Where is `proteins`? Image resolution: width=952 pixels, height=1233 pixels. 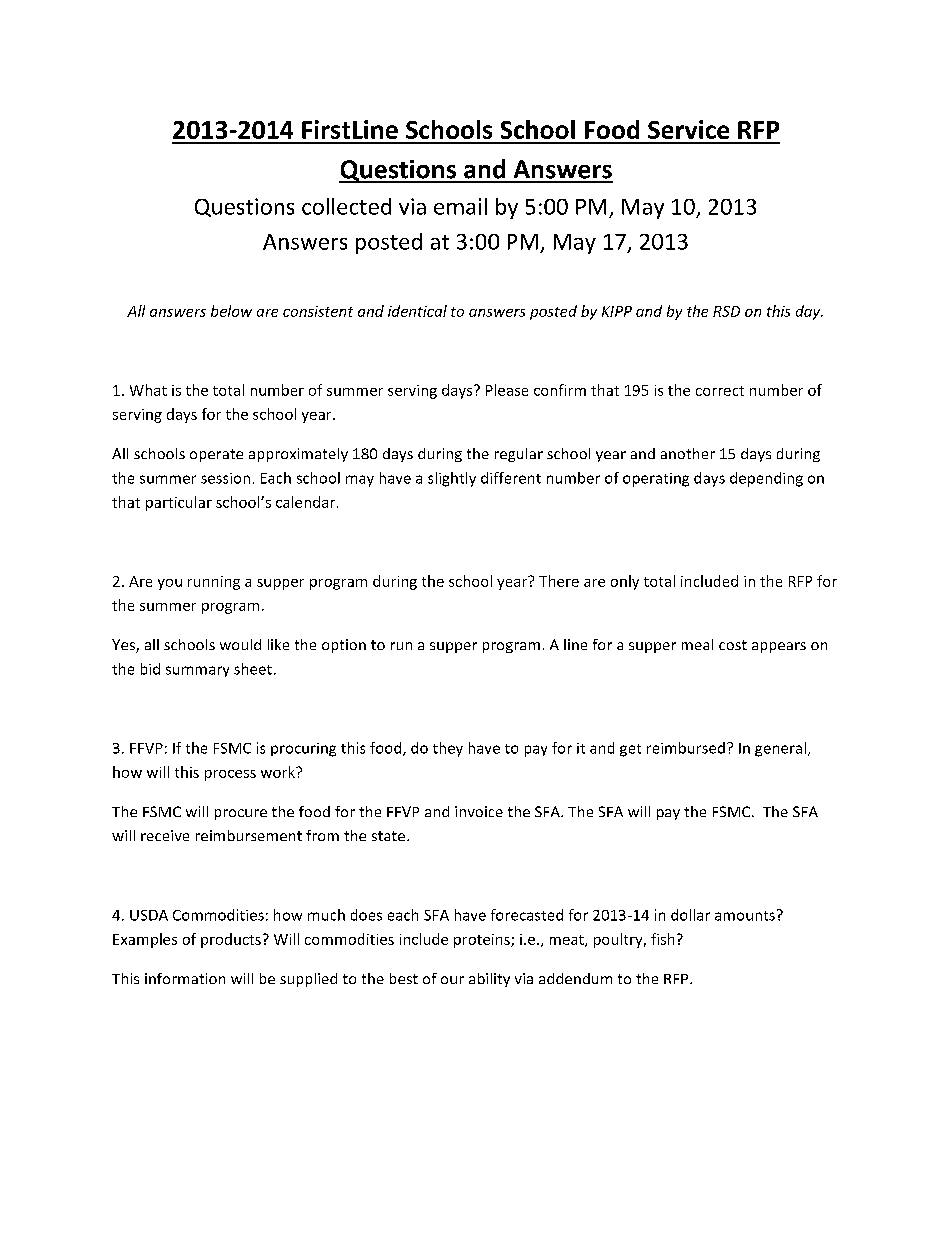
proteins is located at coordinates (483, 941).
